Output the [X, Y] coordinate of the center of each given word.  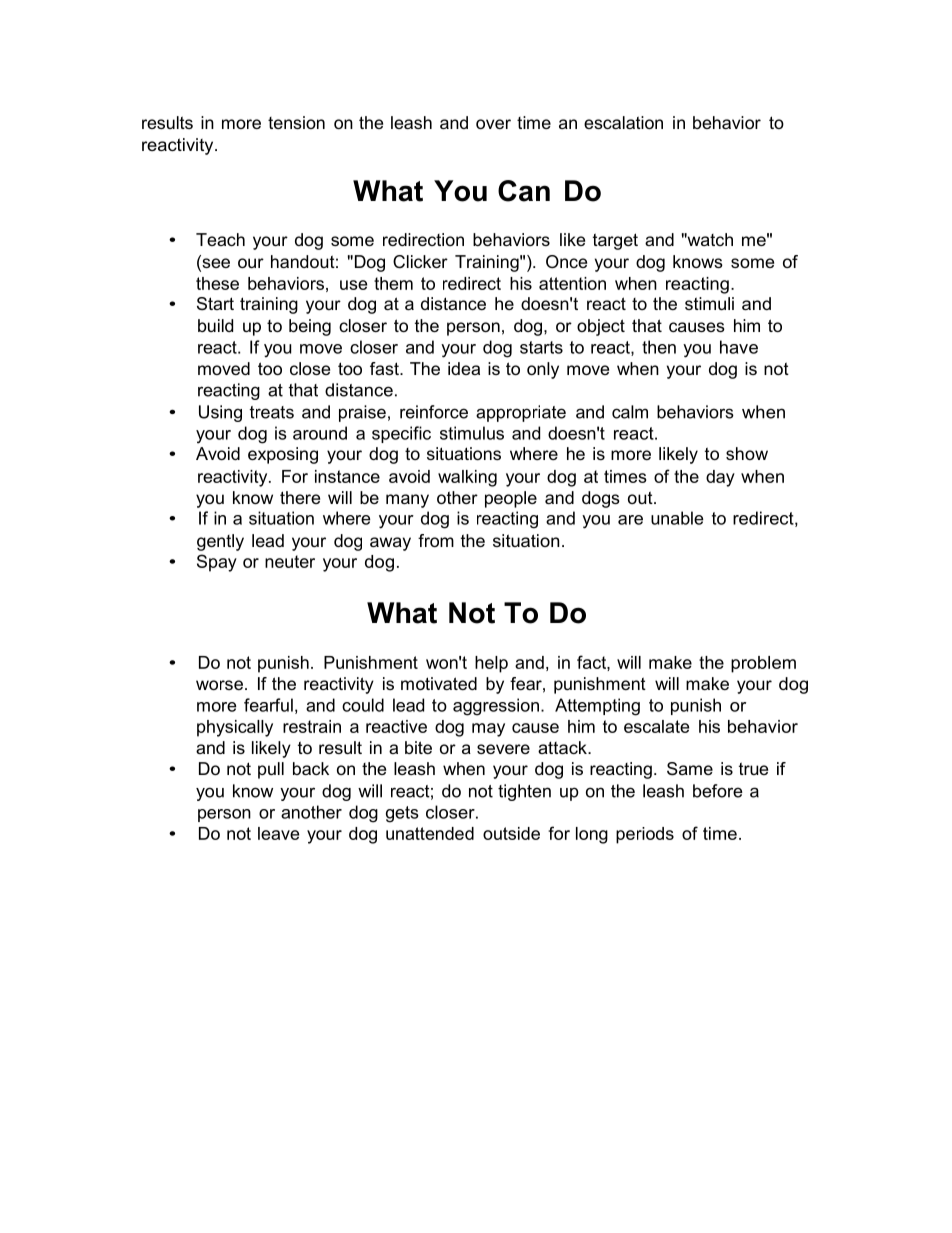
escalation [623, 122]
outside [511, 833]
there [300, 497]
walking [467, 478]
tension [296, 122]
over [493, 124]
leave [278, 833]
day [720, 478]
